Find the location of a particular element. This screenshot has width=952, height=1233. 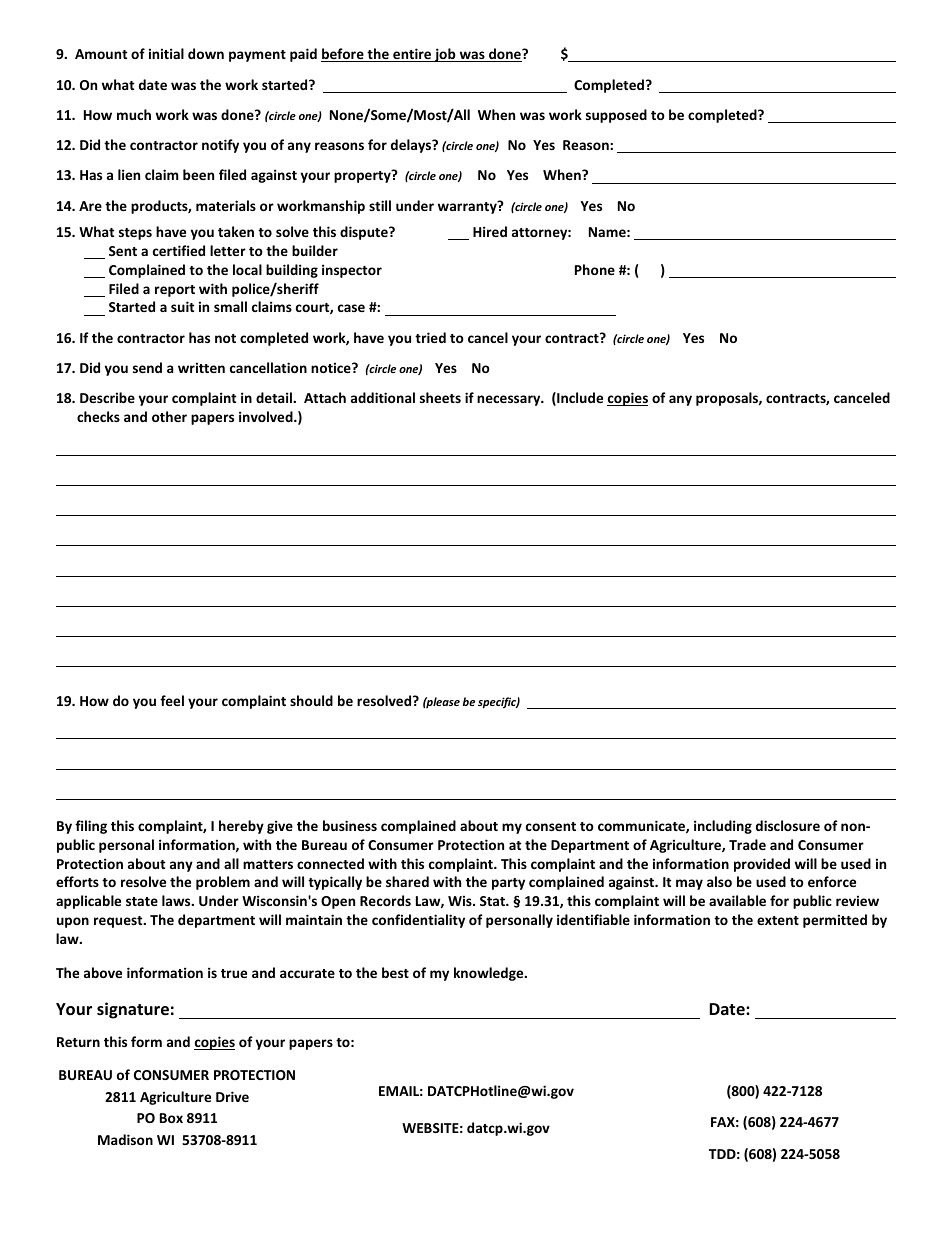

party is located at coordinates (508, 884).
